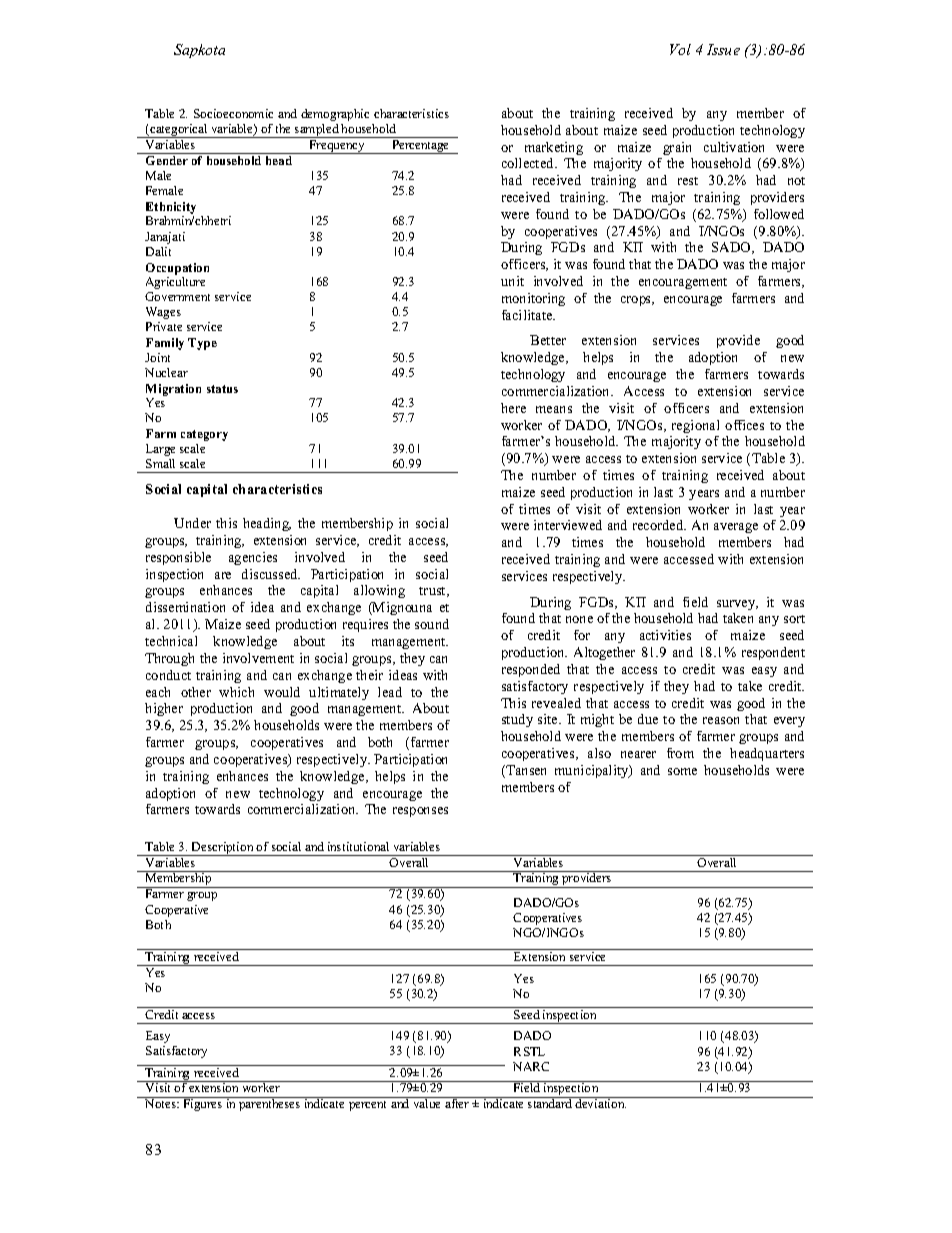 Image resolution: width=952 pixels, height=1233 pixels. Describe the element at coordinates (420, 812) in the document. I see `responses` at that location.
